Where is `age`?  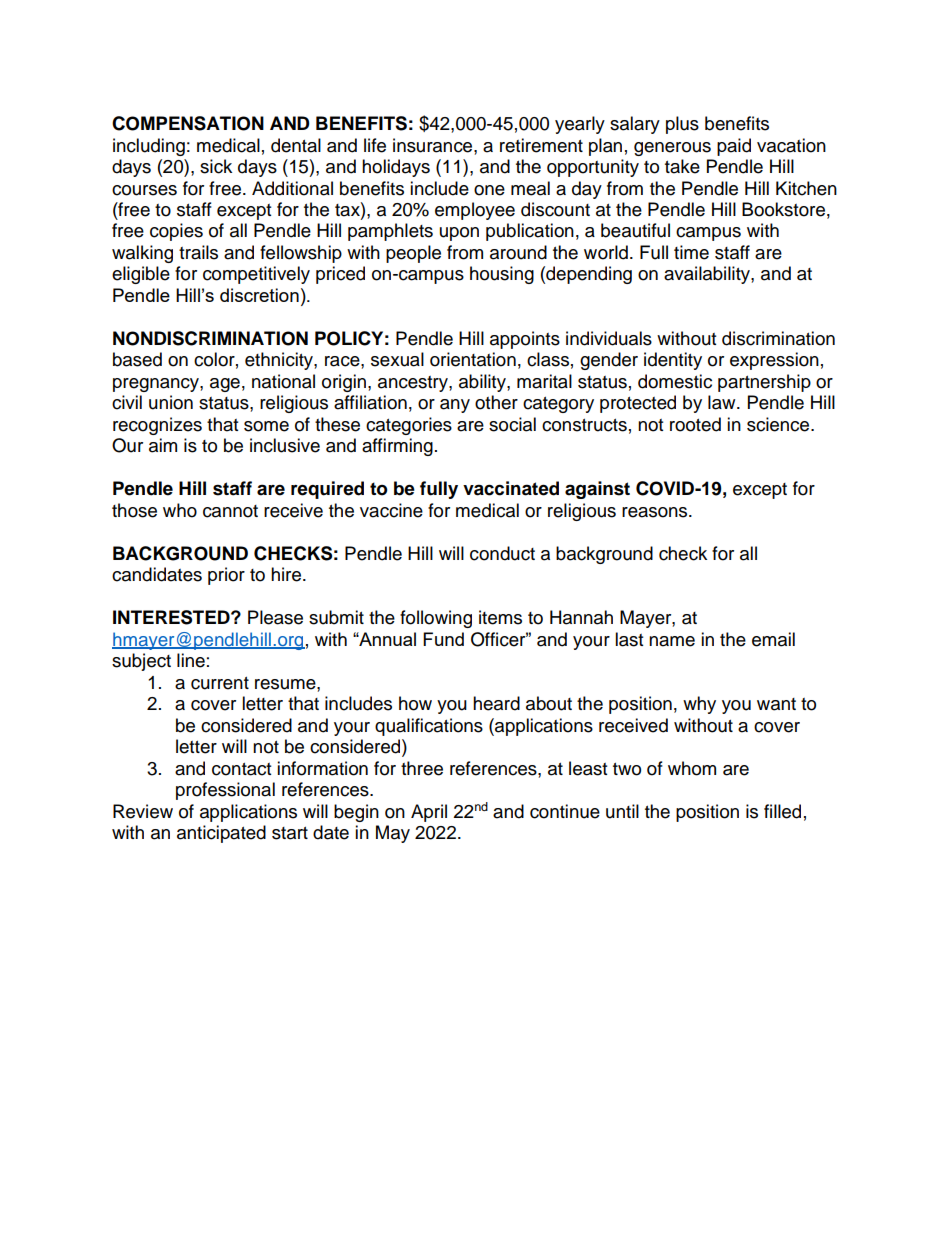
age is located at coordinates (225, 385).
